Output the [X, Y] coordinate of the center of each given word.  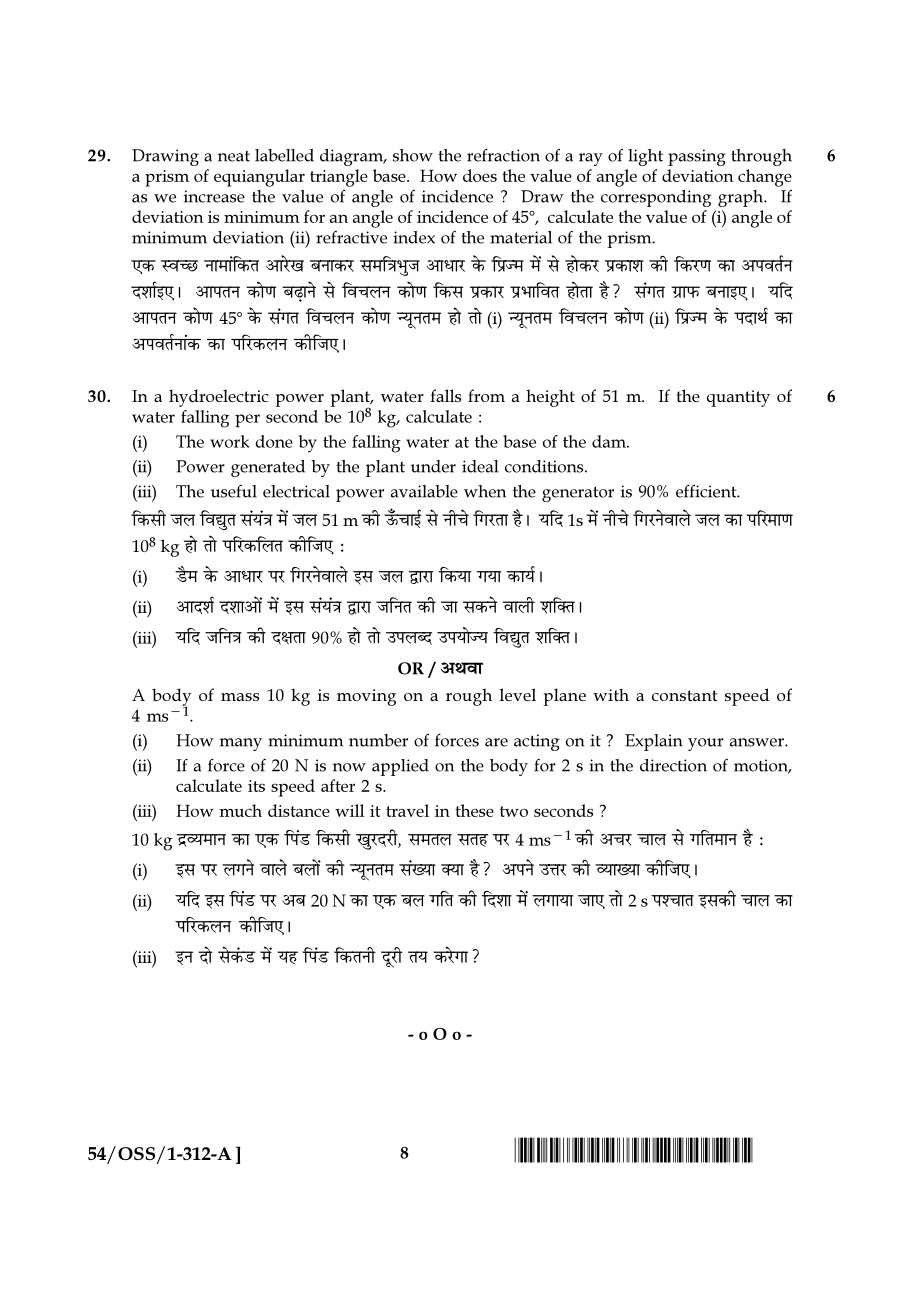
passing [697, 157]
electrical [296, 491]
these [474, 810]
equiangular [259, 178]
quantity [738, 398]
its [256, 786]
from [486, 395]
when [485, 491]
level [517, 694]
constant [685, 695]
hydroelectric [219, 398]
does [480, 175]
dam [610, 441]
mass [240, 697]
